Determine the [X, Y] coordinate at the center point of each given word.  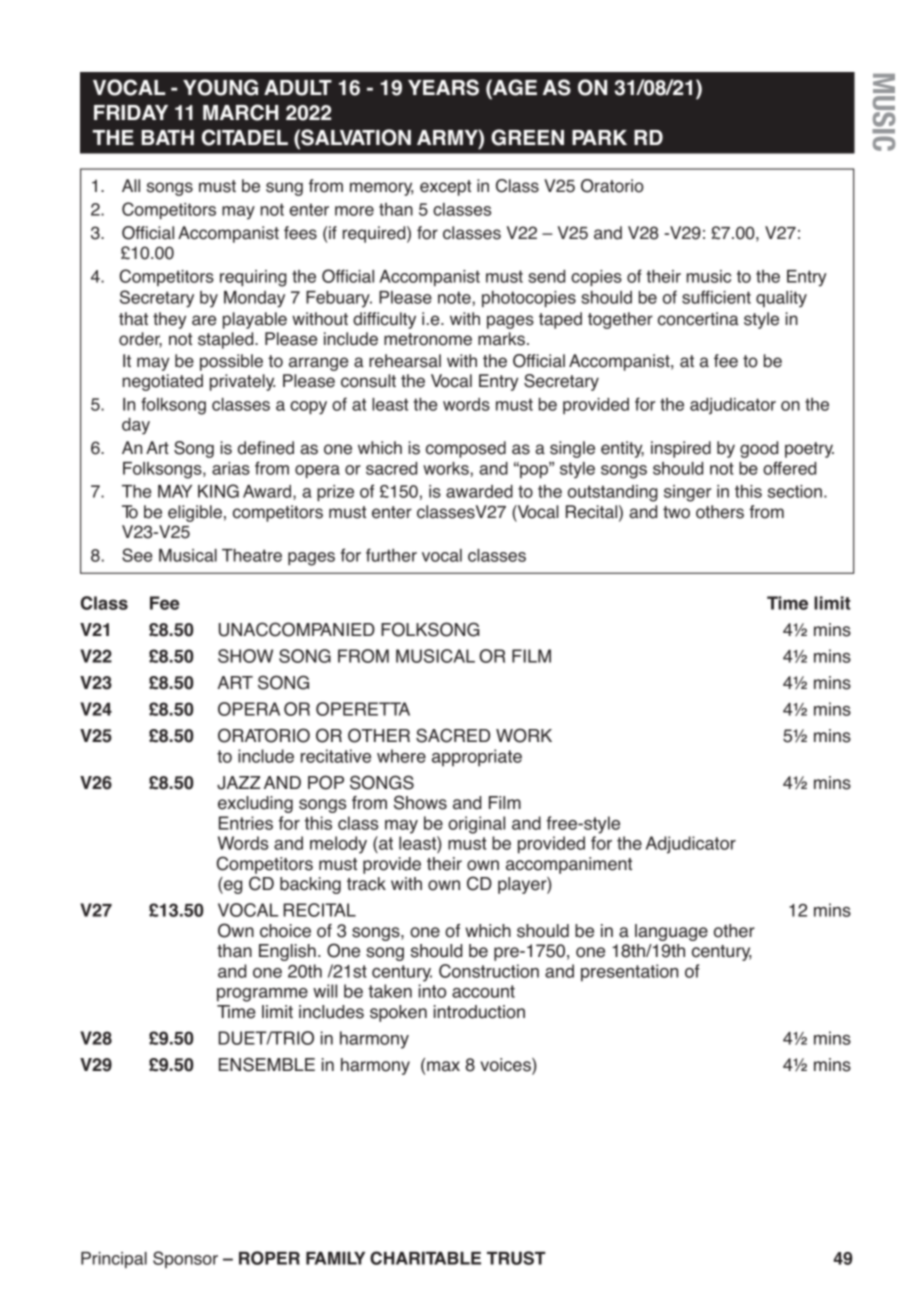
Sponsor [185, 1259]
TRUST [516, 1258]
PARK [599, 137]
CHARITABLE [425, 1258]
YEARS [443, 87]
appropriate [477, 758]
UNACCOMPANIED [297, 629]
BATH [168, 137]
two [676, 512]
